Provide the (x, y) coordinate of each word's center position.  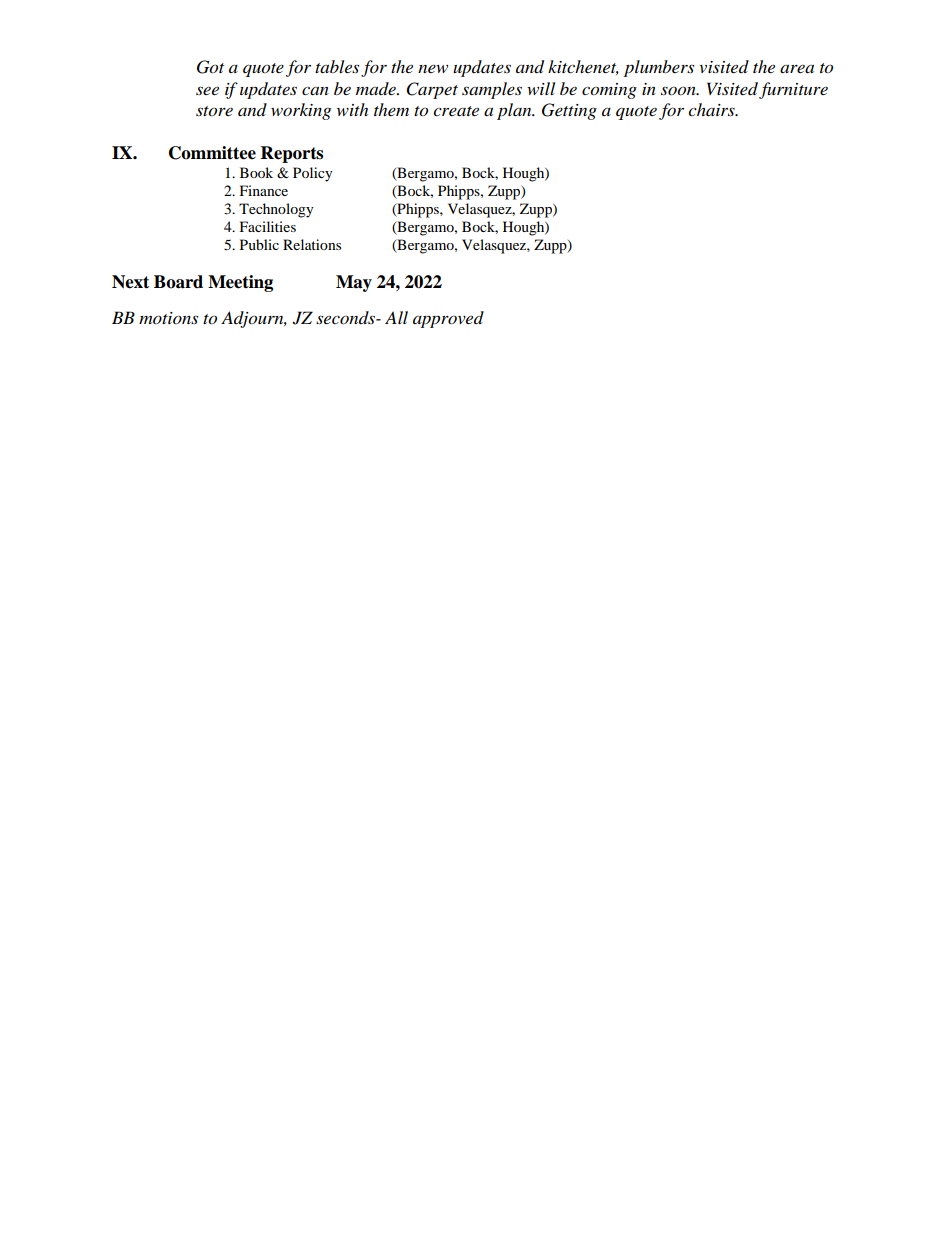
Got (210, 67)
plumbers (659, 68)
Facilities (268, 226)
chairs (712, 109)
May (354, 283)
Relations (312, 244)
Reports (292, 154)
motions (168, 318)
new (433, 68)
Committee (212, 153)
